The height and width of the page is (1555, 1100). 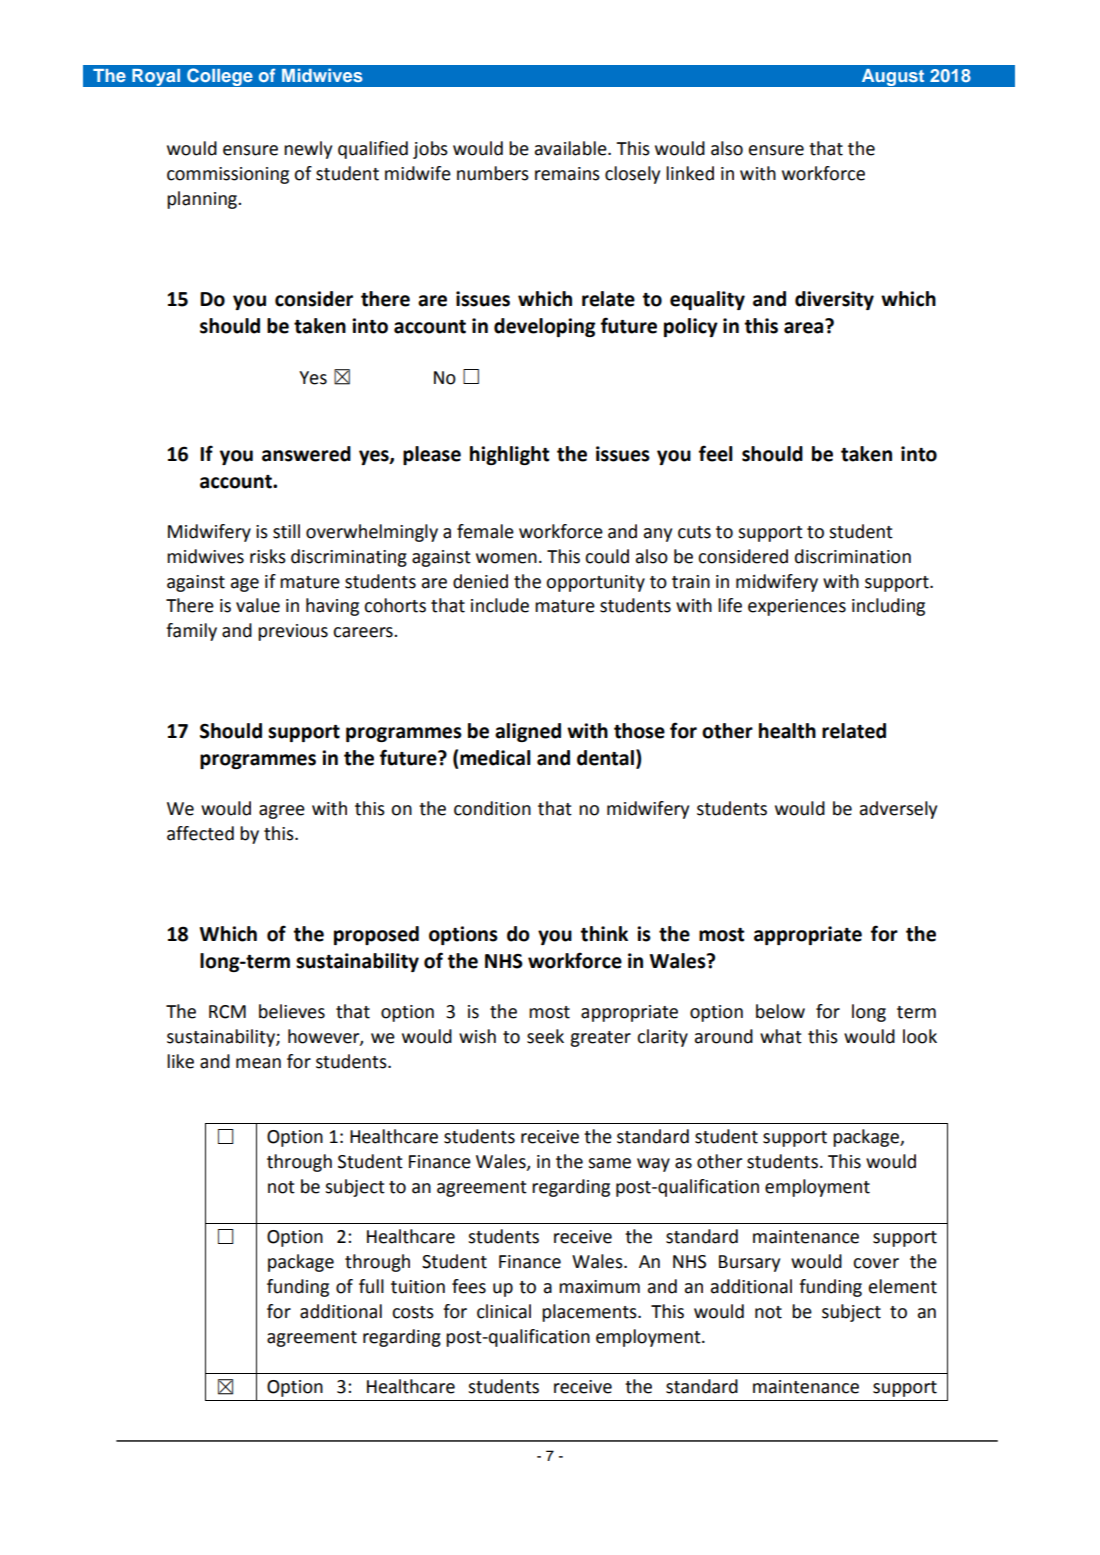 I want to click on risks, so click(x=268, y=556).
